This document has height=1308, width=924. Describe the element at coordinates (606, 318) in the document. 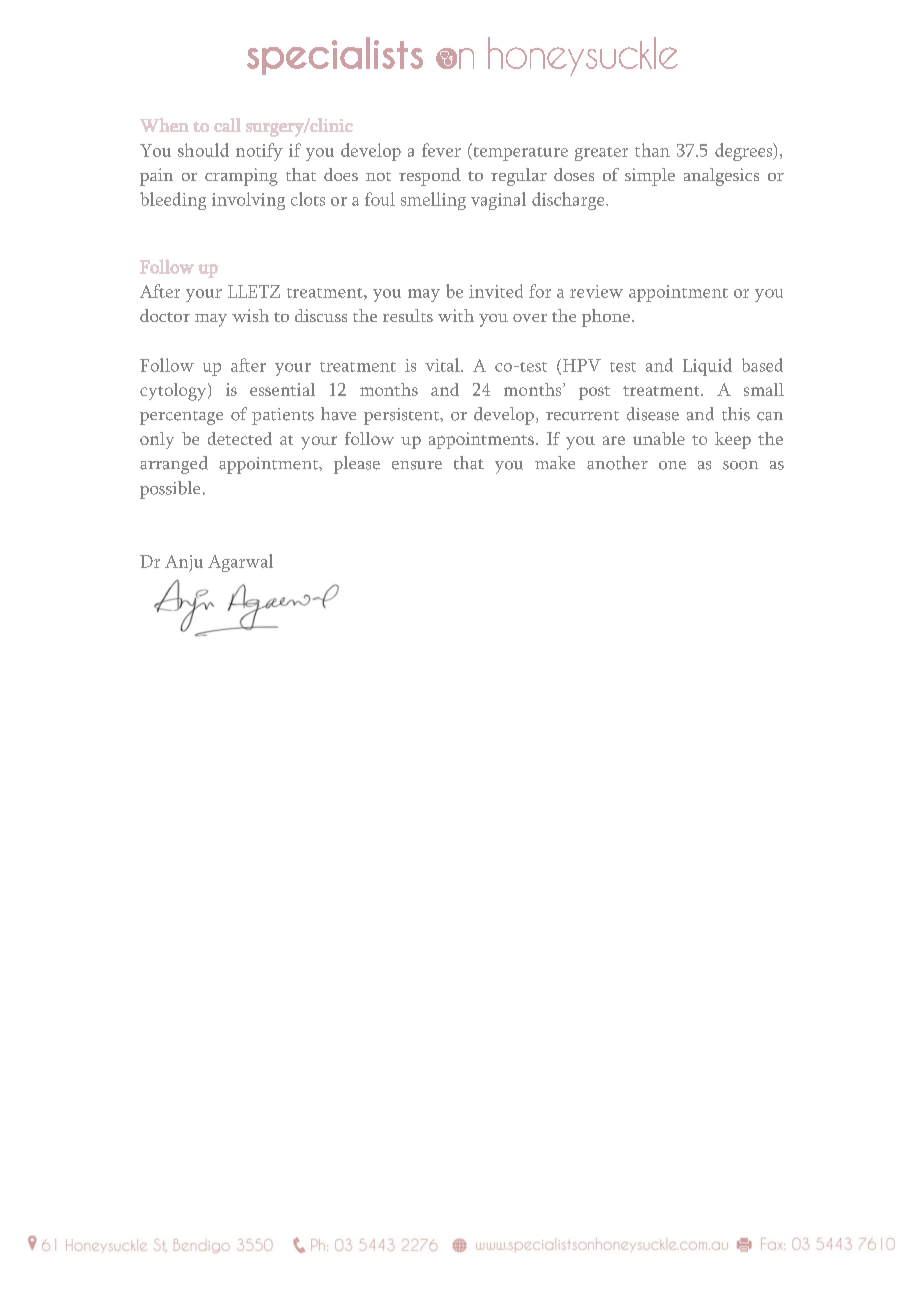

I see `phone` at that location.
